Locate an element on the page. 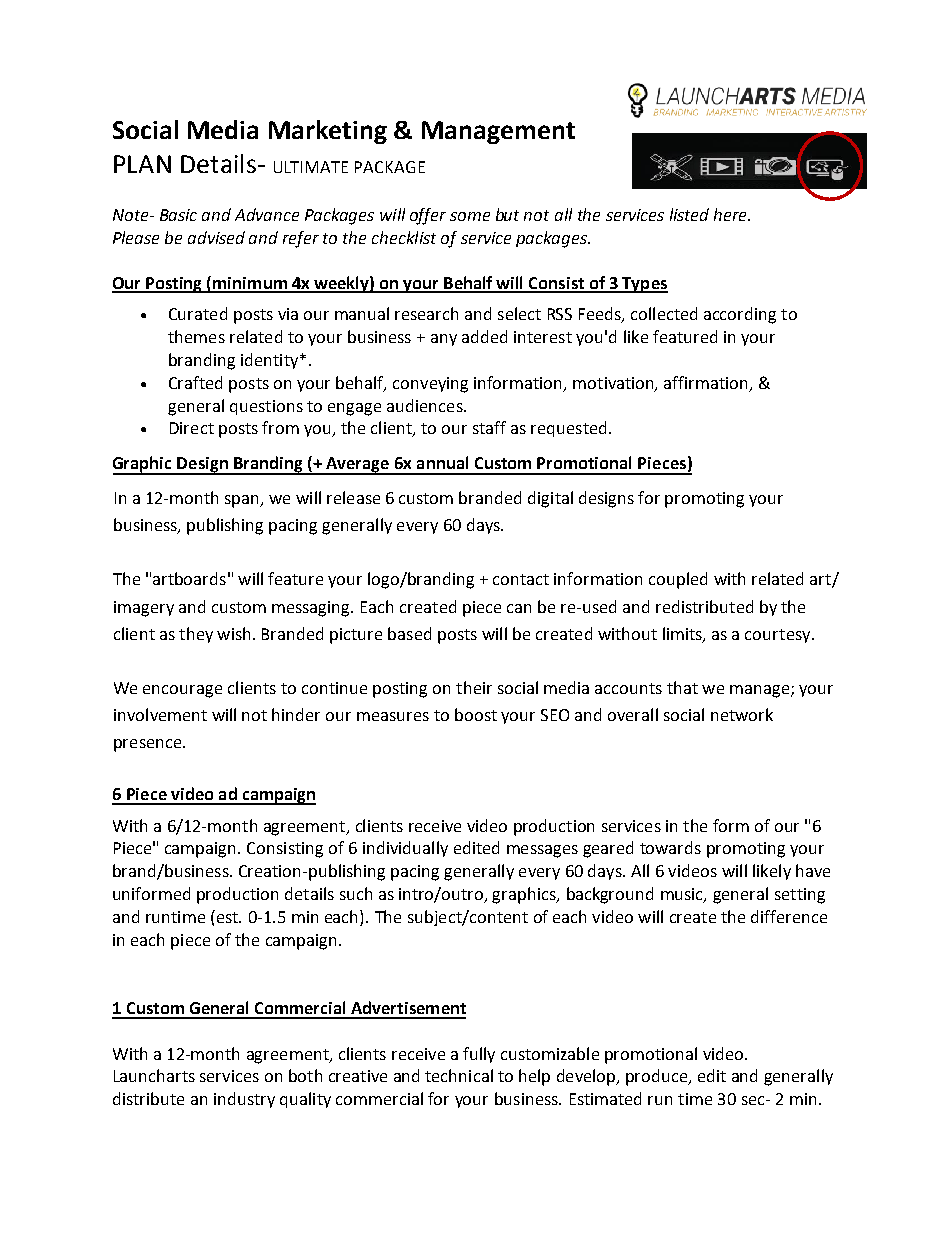  courtesy is located at coordinates (779, 636).
